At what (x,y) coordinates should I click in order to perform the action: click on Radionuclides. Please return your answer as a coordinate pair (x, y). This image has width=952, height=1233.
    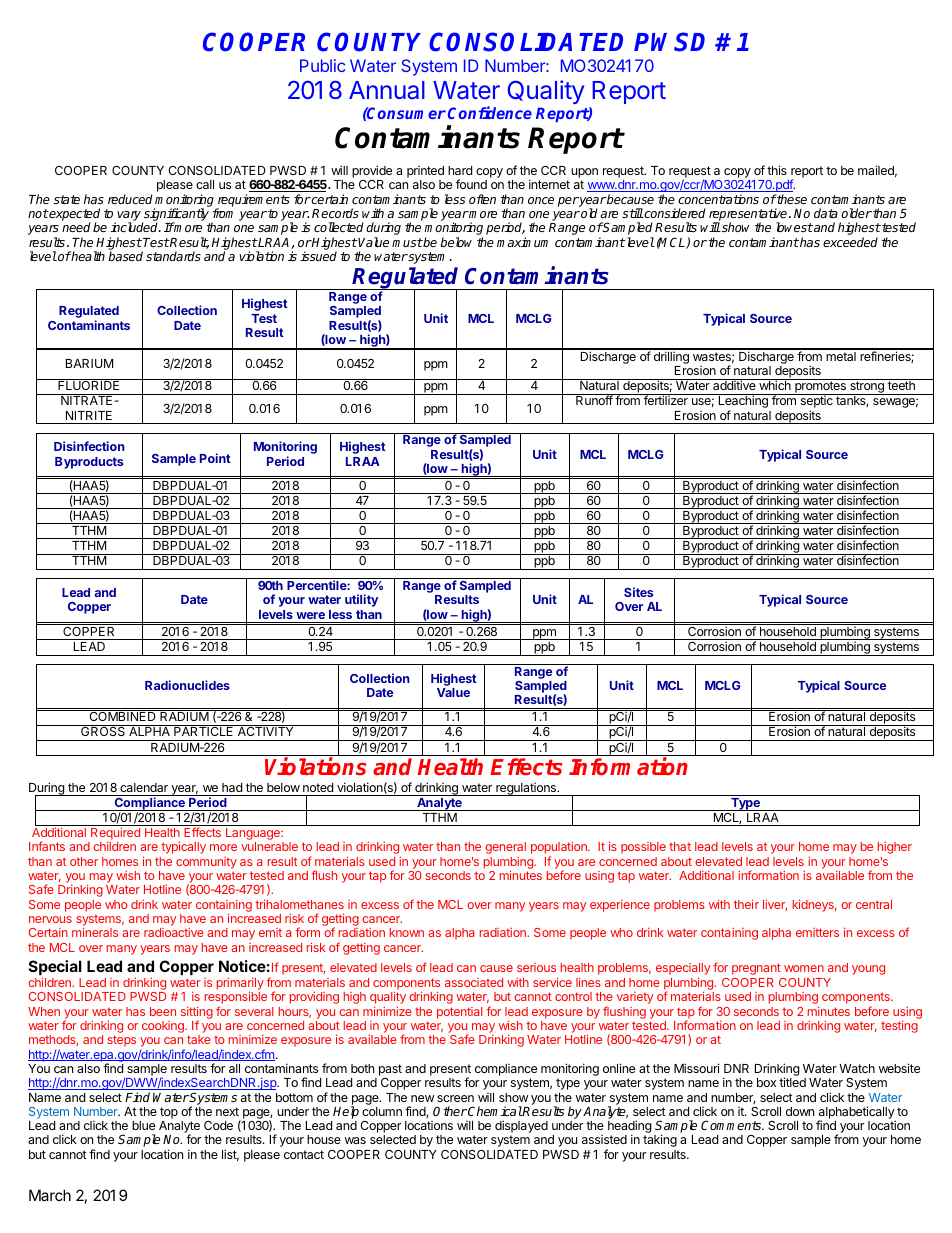
    Looking at the image, I should click on (187, 685).
